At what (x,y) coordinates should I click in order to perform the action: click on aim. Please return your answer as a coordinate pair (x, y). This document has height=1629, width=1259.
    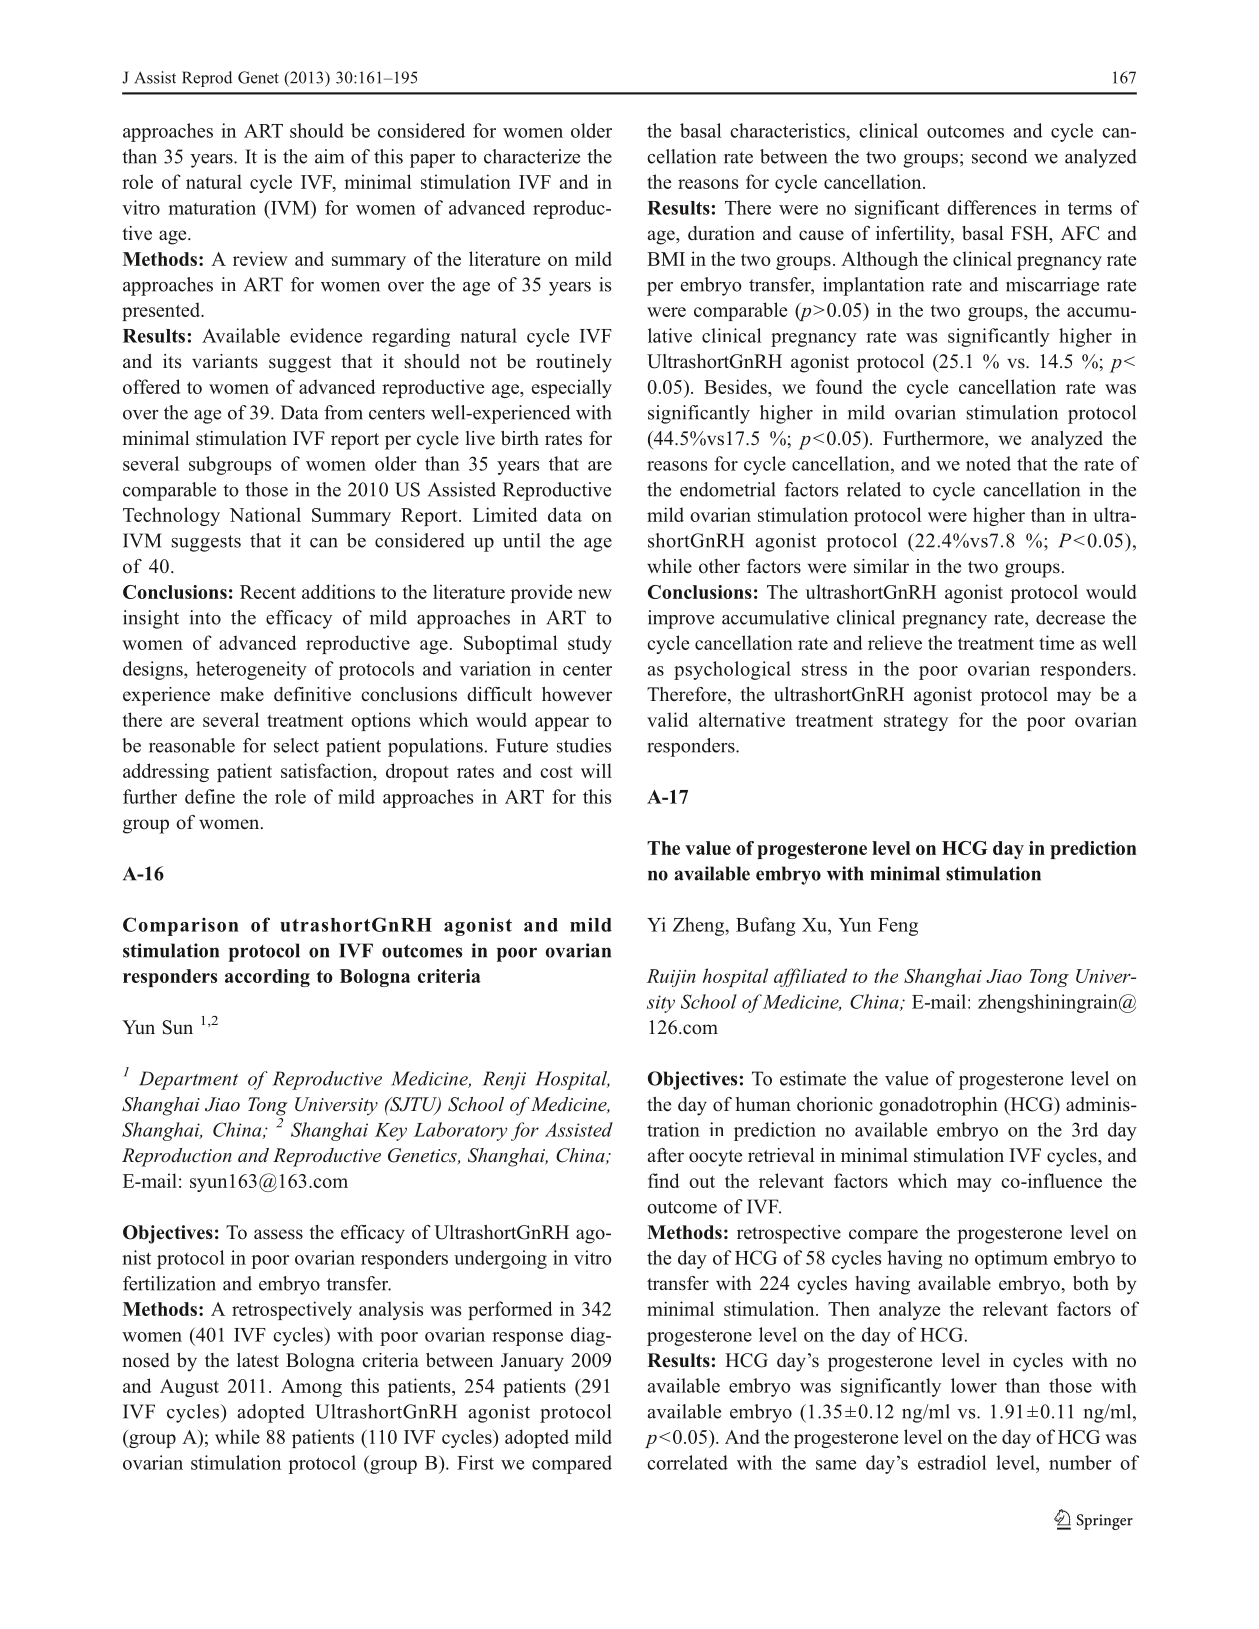
    Looking at the image, I should click on (329, 156).
